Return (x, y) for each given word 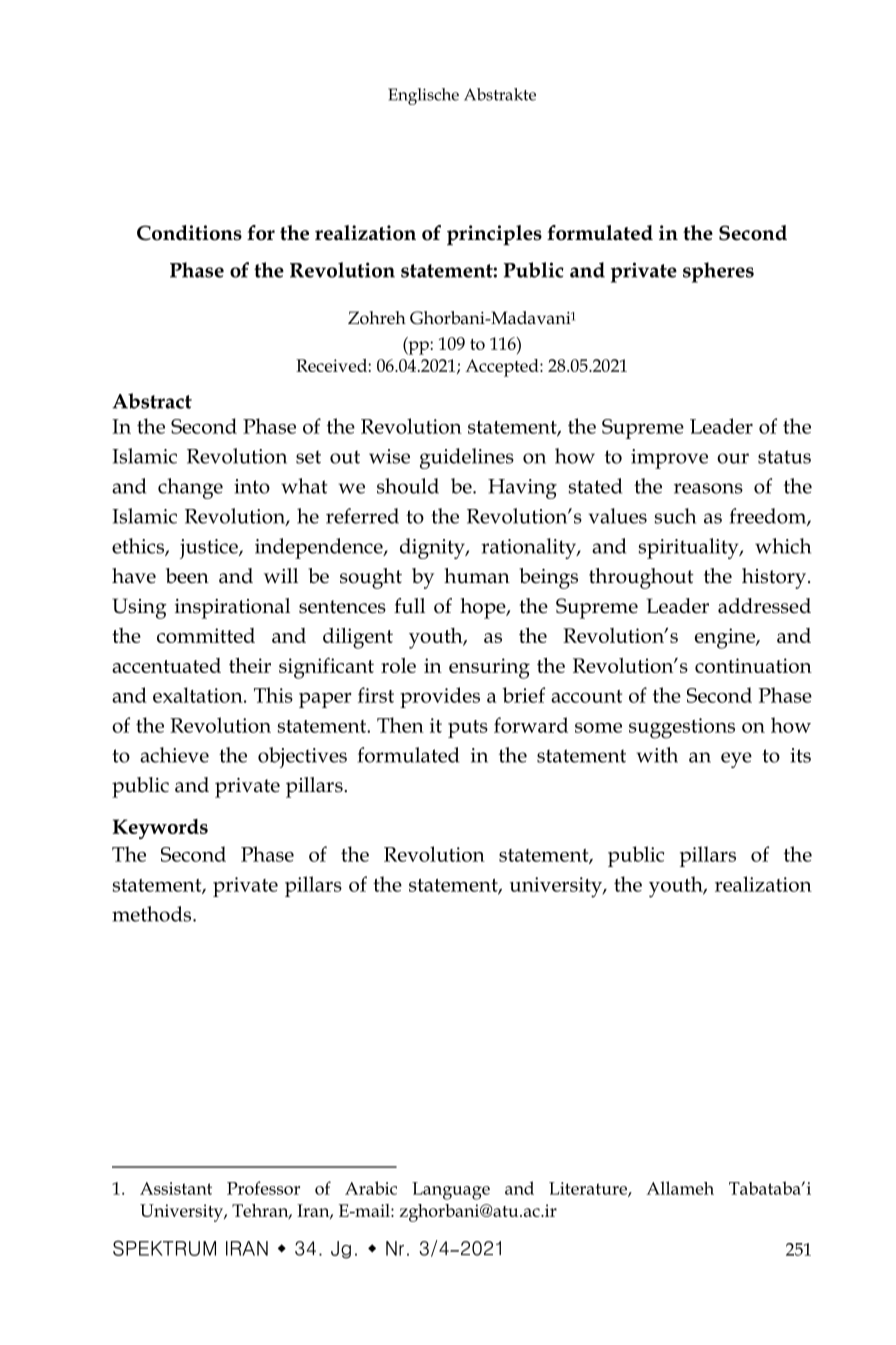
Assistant (176, 1188)
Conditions (189, 233)
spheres (718, 272)
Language (451, 1191)
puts (468, 729)
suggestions (682, 728)
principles (494, 235)
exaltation (199, 695)
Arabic (371, 1188)
